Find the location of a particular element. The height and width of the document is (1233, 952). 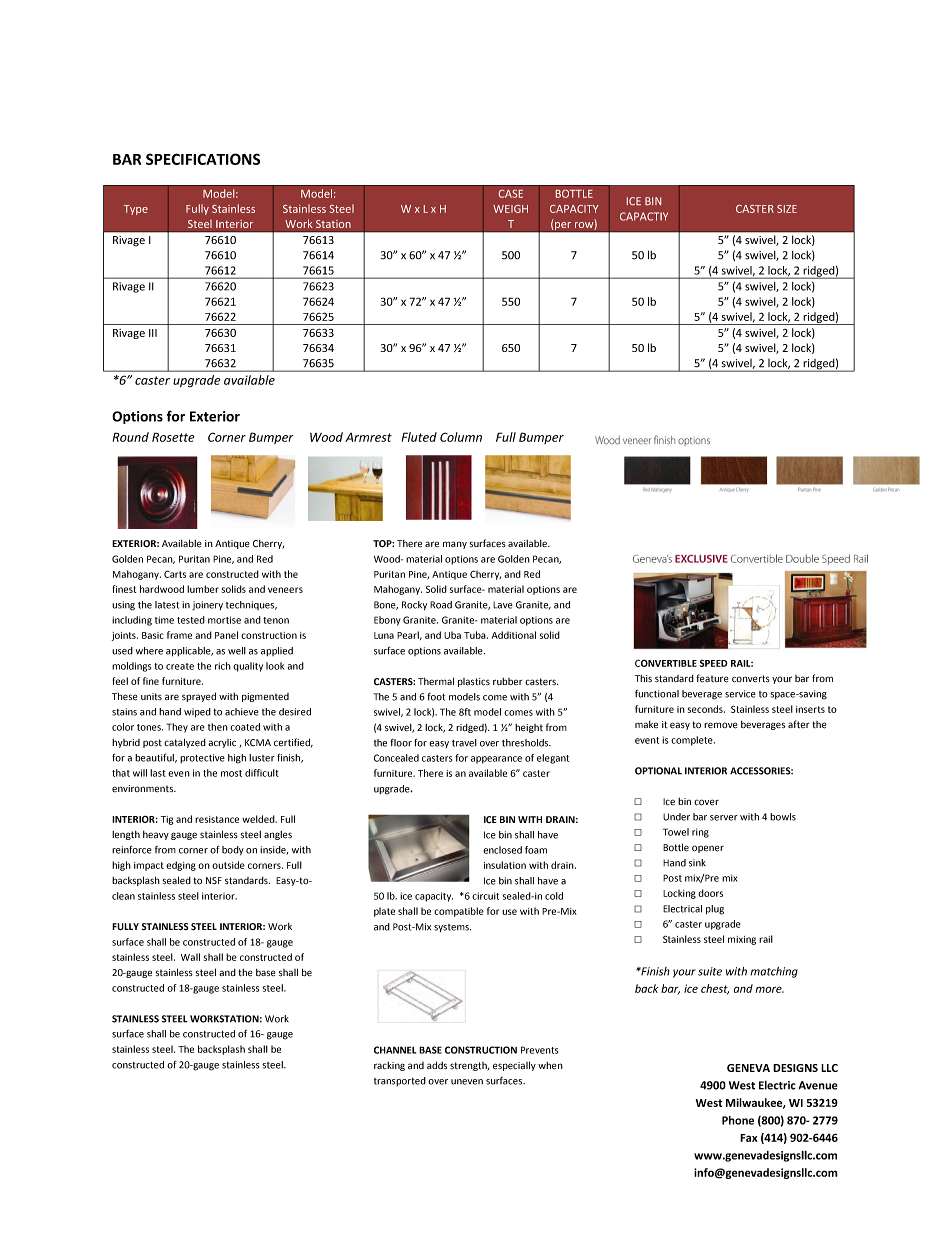

SIZE is located at coordinates (787, 209).
